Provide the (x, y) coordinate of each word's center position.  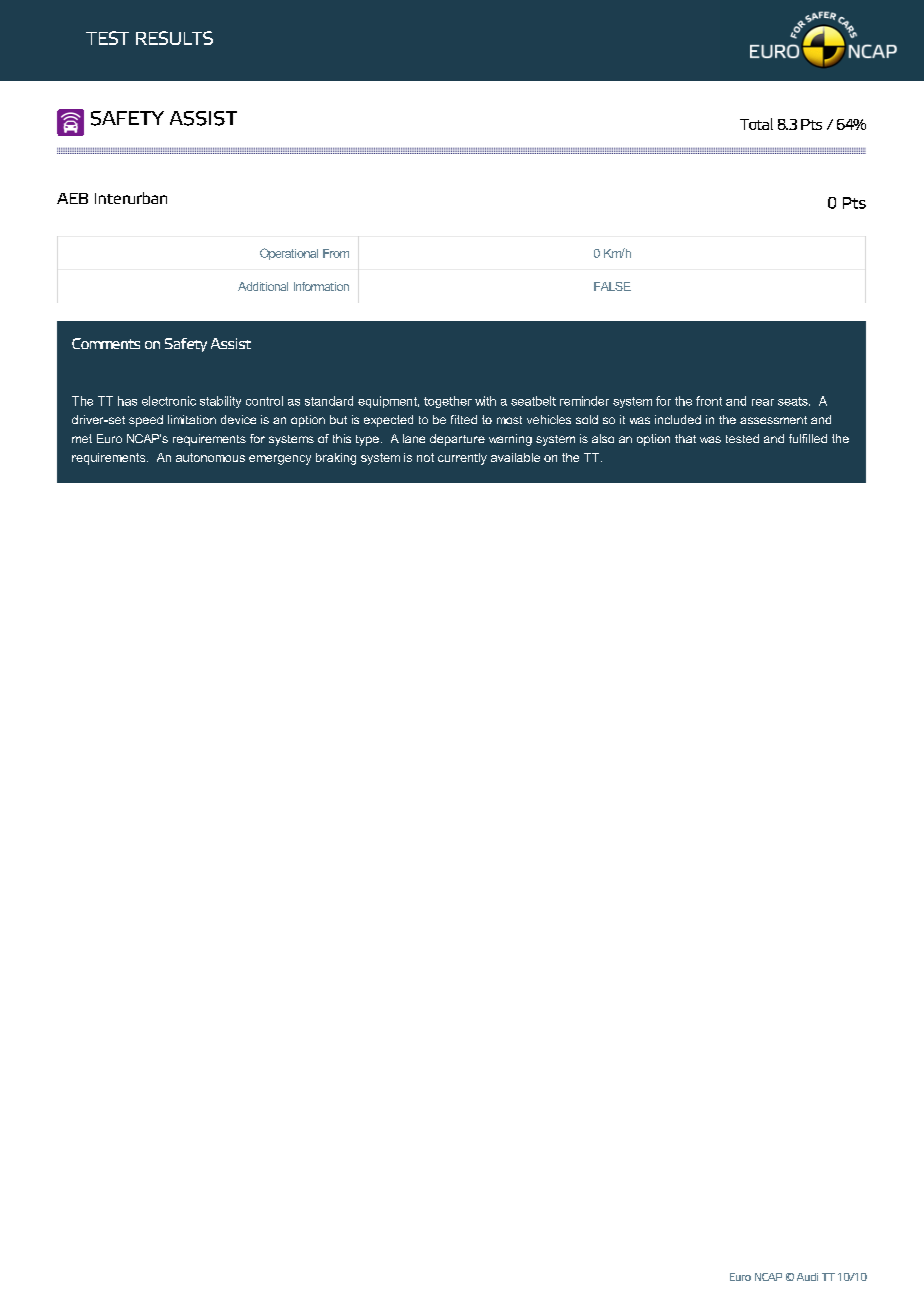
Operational (289, 254)
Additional (263, 286)
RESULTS (174, 38)
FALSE (612, 286)
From (336, 253)
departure (457, 440)
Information (321, 286)
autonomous (210, 457)
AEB (72, 198)
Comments (106, 343)
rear (763, 402)
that (685, 438)
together (448, 402)
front (709, 401)
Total (756, 124)
